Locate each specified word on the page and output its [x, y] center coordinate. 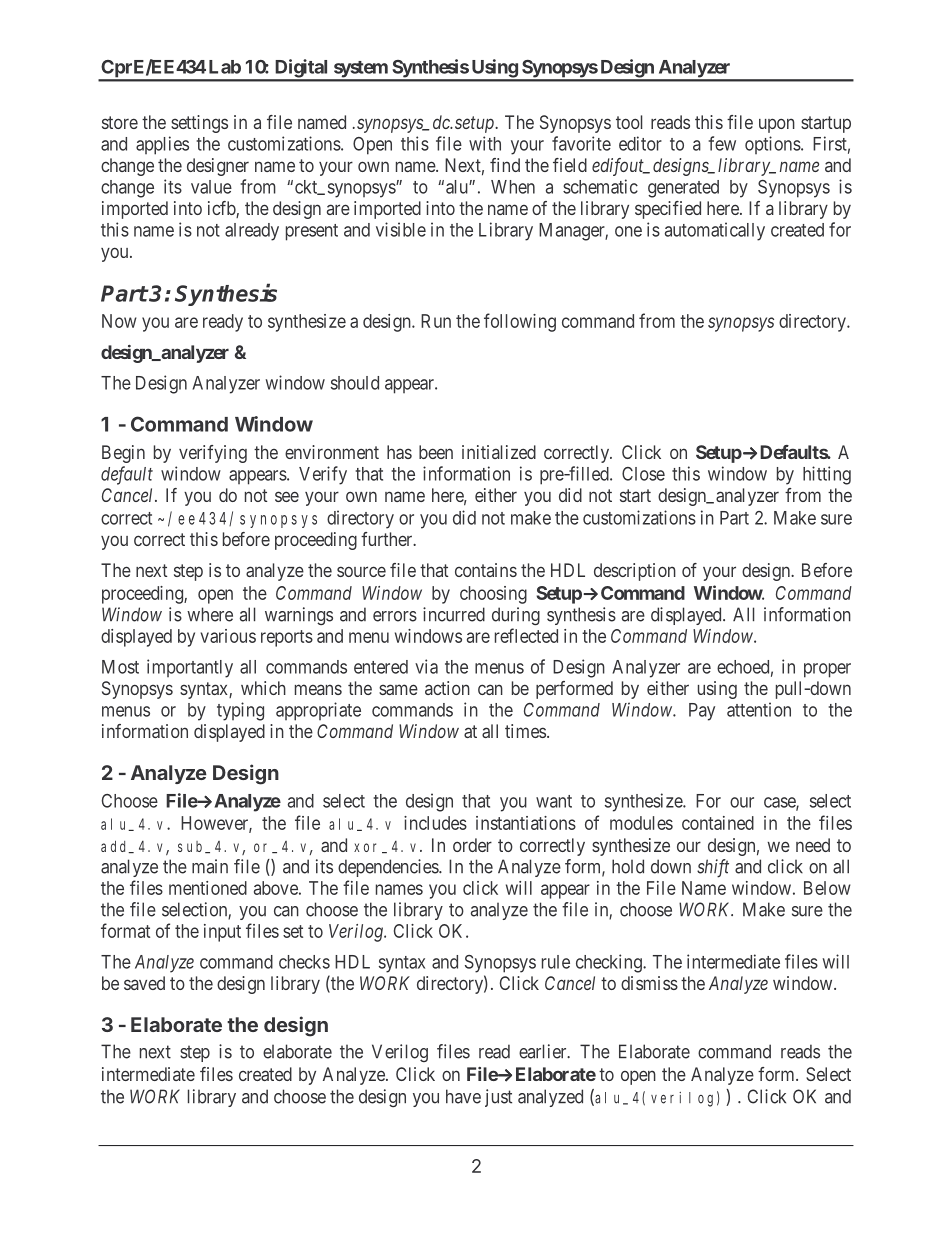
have [463, 1096]
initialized [499, 452]
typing [240, 711]
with [485, 143]
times [525, 731]
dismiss [649, 983]
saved [144, 983]
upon [777, 125]
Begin [123, 454]
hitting [827, 475]
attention [759, 709]
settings [199, 124]
